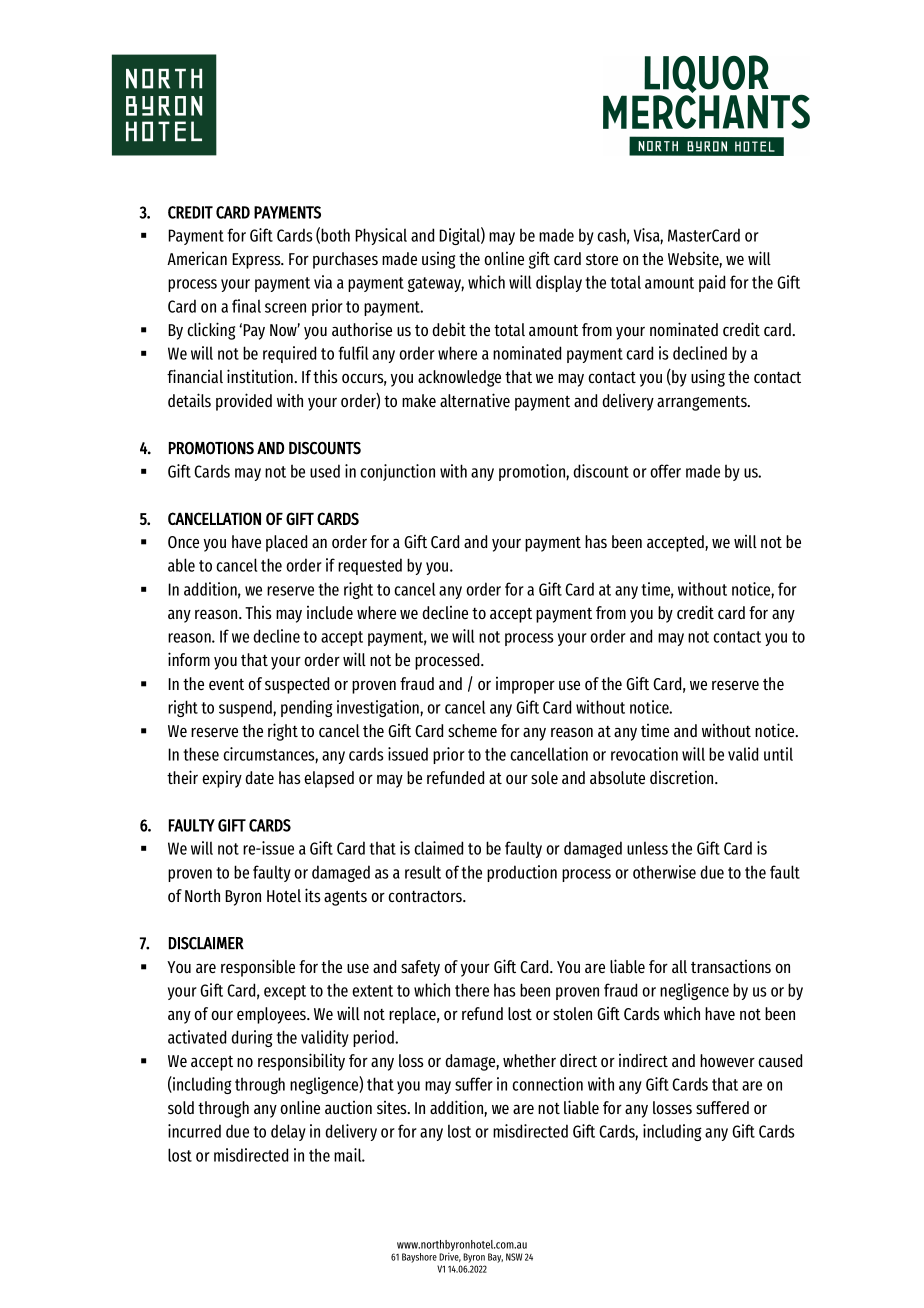  What do you see at coordinates (727, 1060) in the screenshot?
I see `however` at bounding box center [727, 1060].
